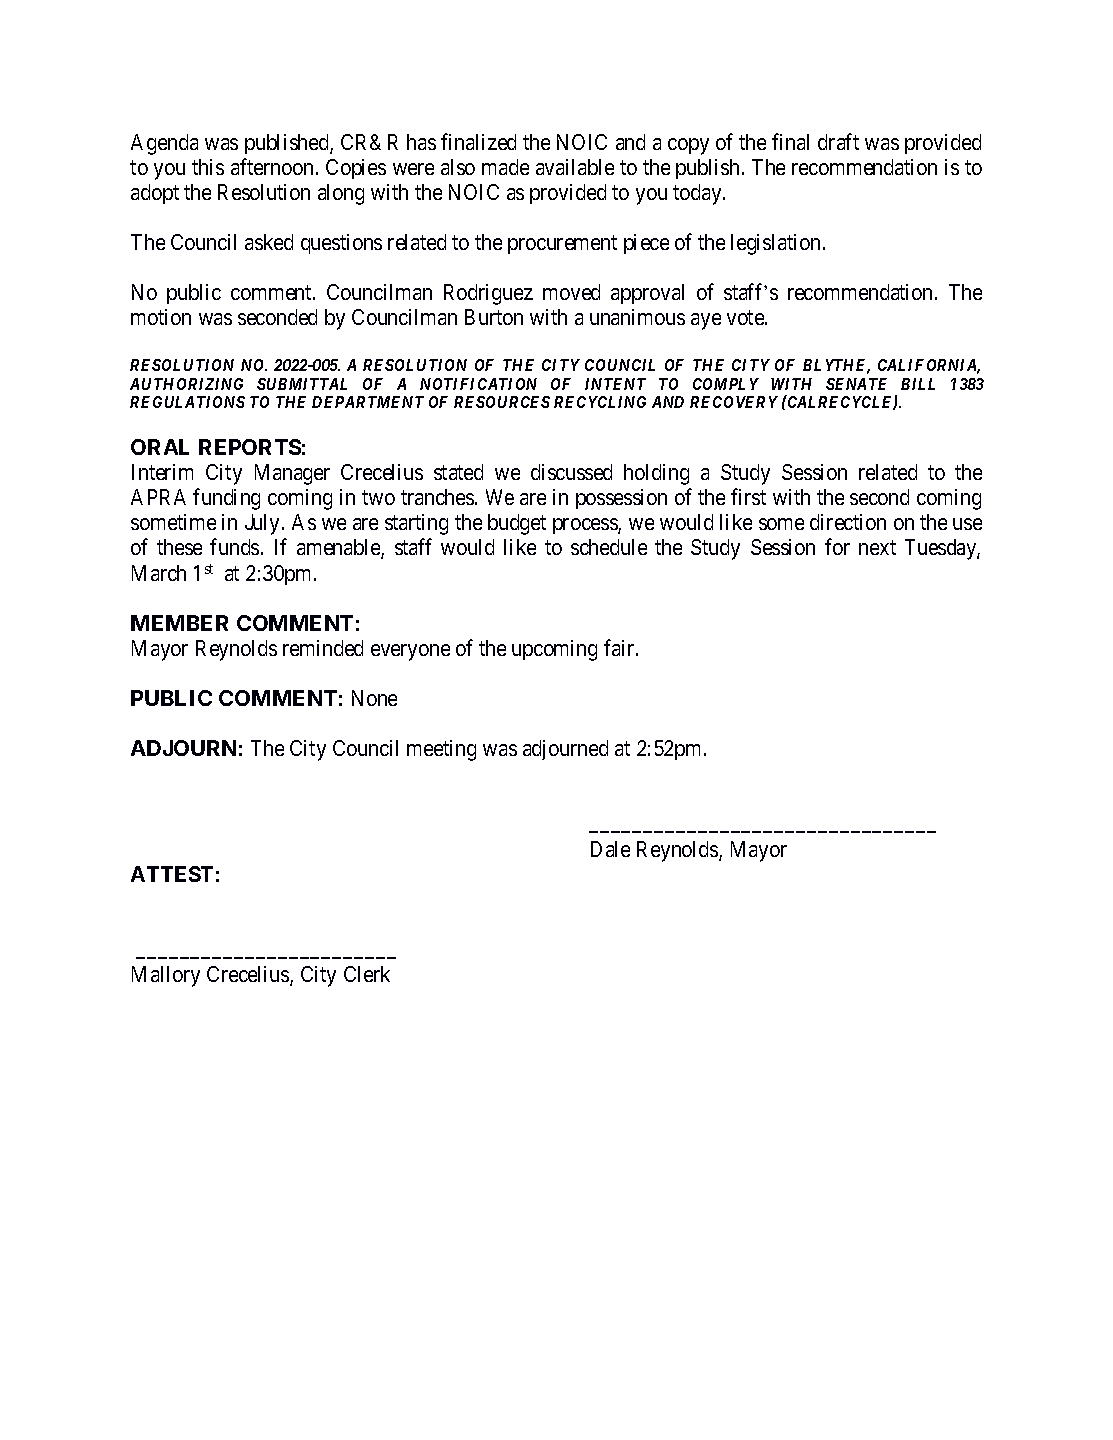 This image has height=1440, width=1113. What do you see at coordinates (575, 167) in the image?
I see `available` at bounding box center [575, 167].
